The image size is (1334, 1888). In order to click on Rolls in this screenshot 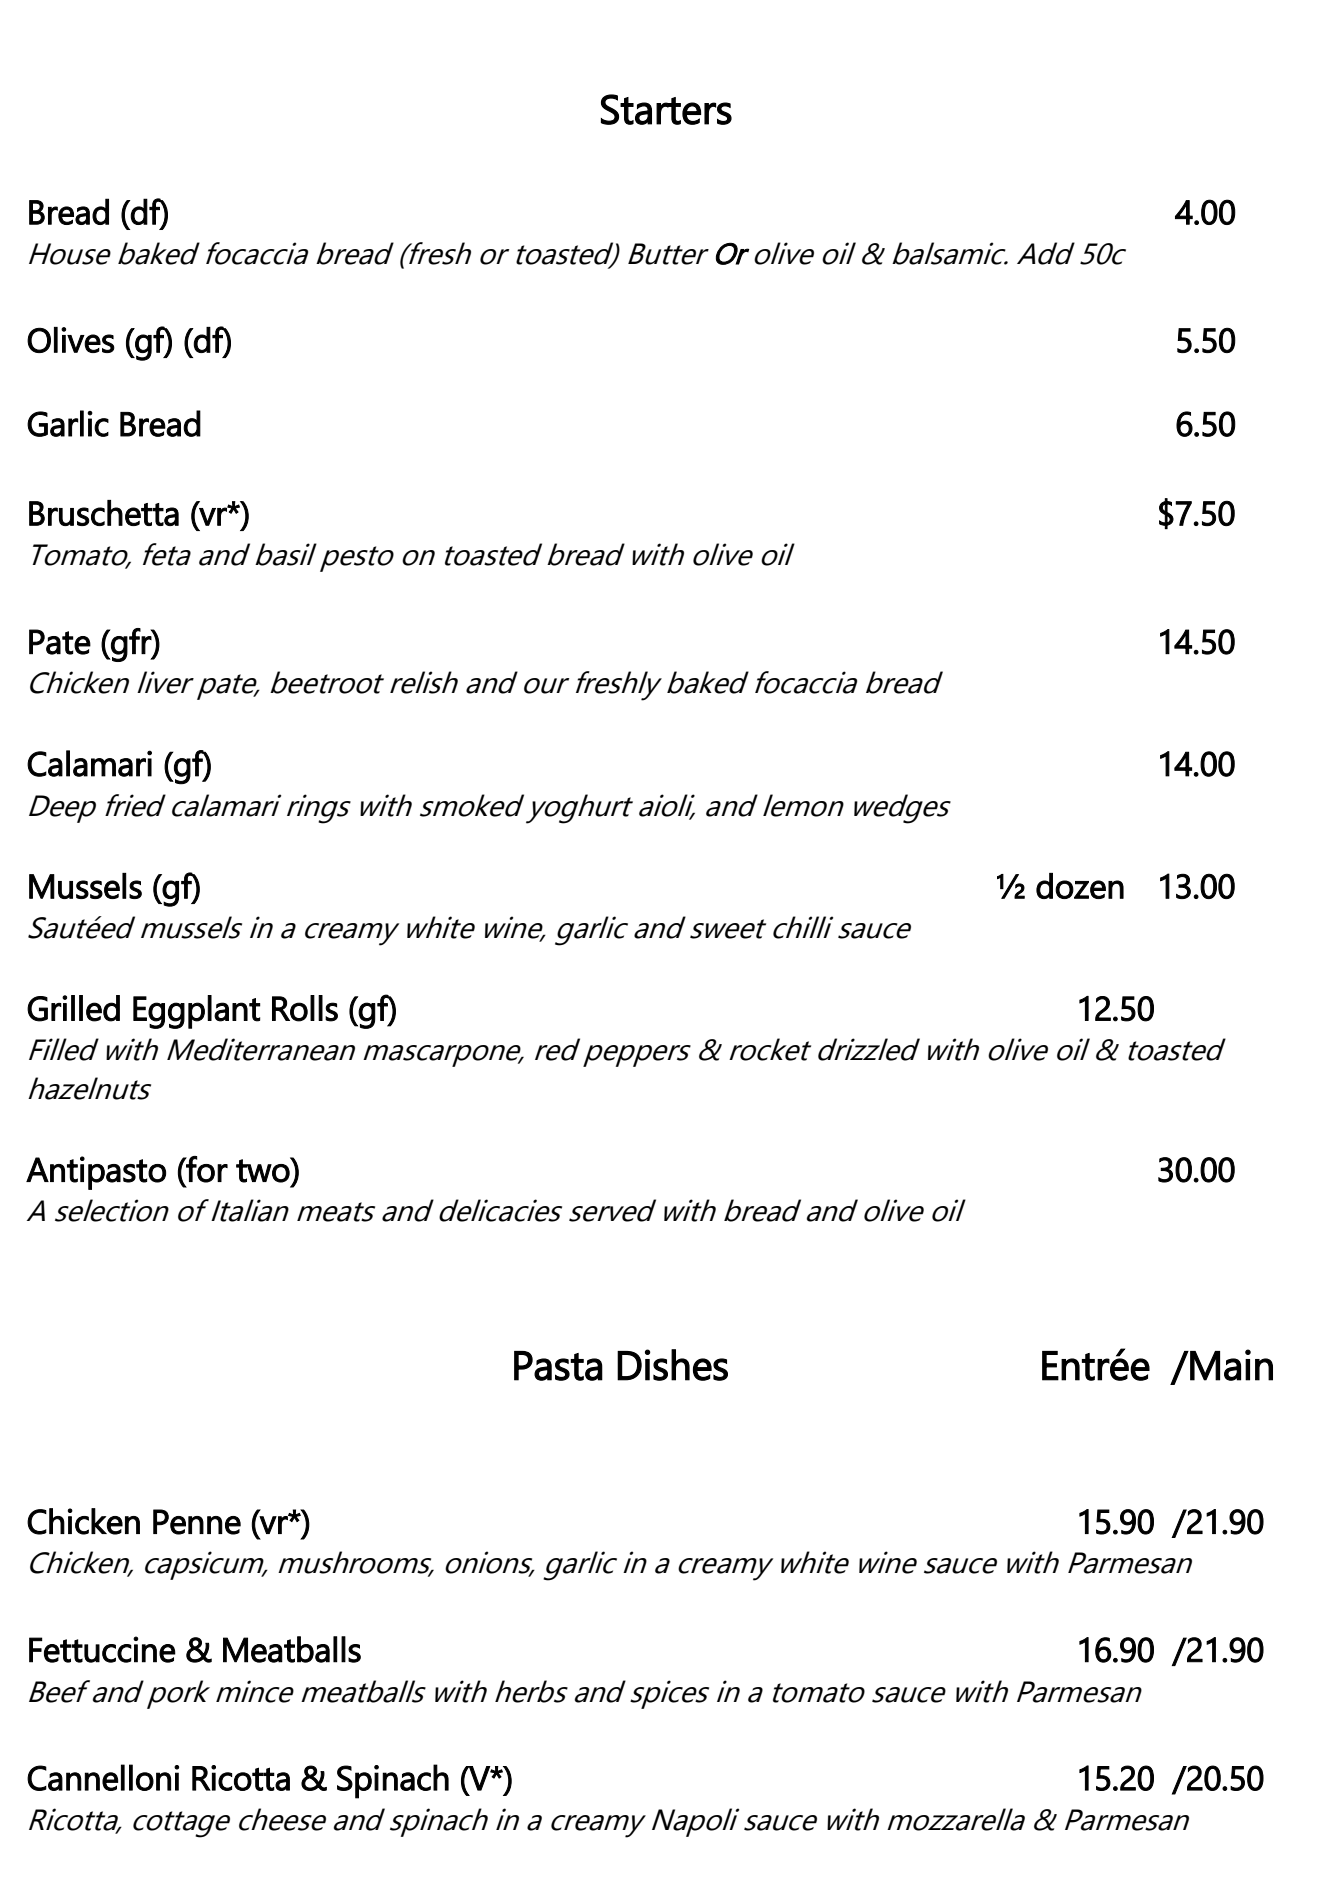, I will do `click(305, 1008)`.
